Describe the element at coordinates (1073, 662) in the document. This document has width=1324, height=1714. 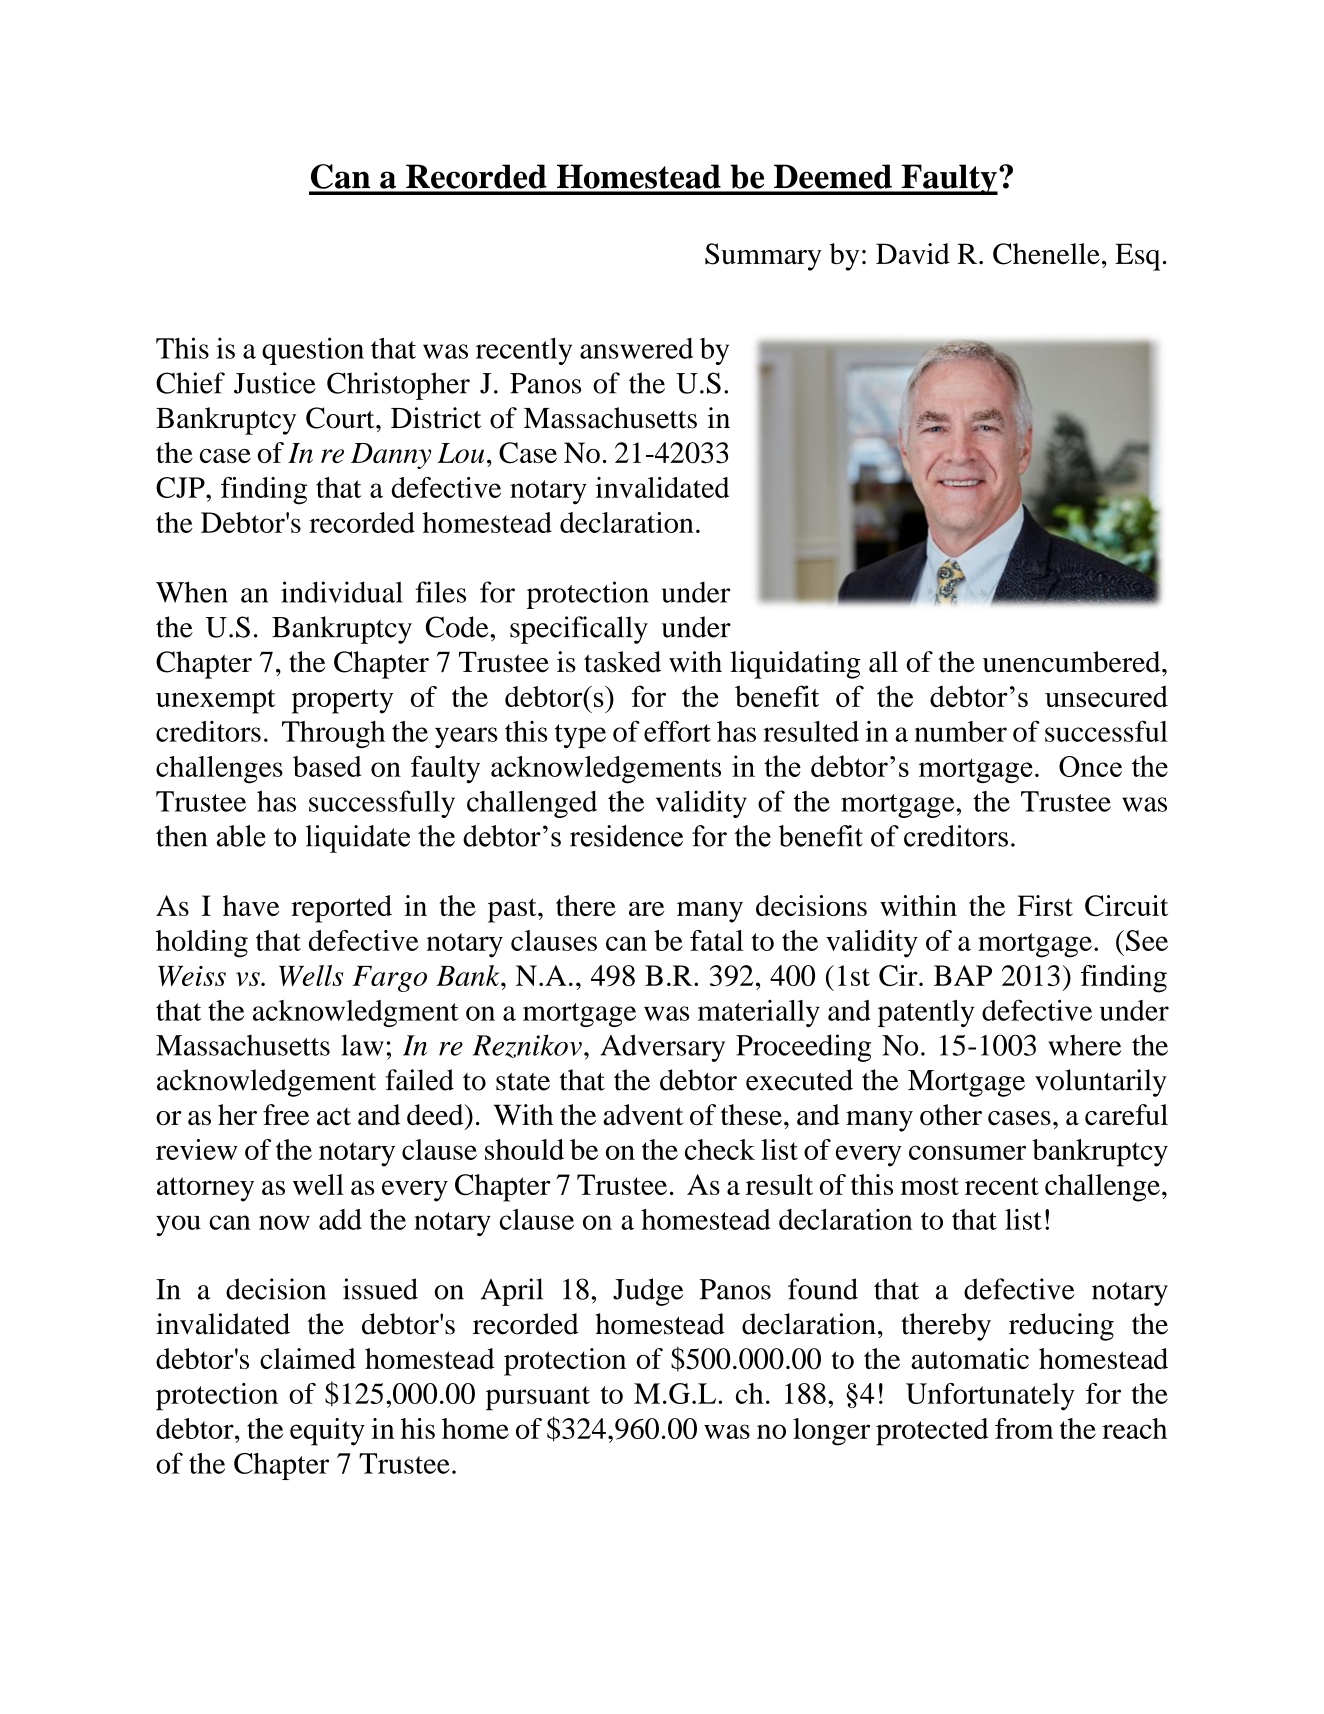
I see `unencumbered` at that location.
